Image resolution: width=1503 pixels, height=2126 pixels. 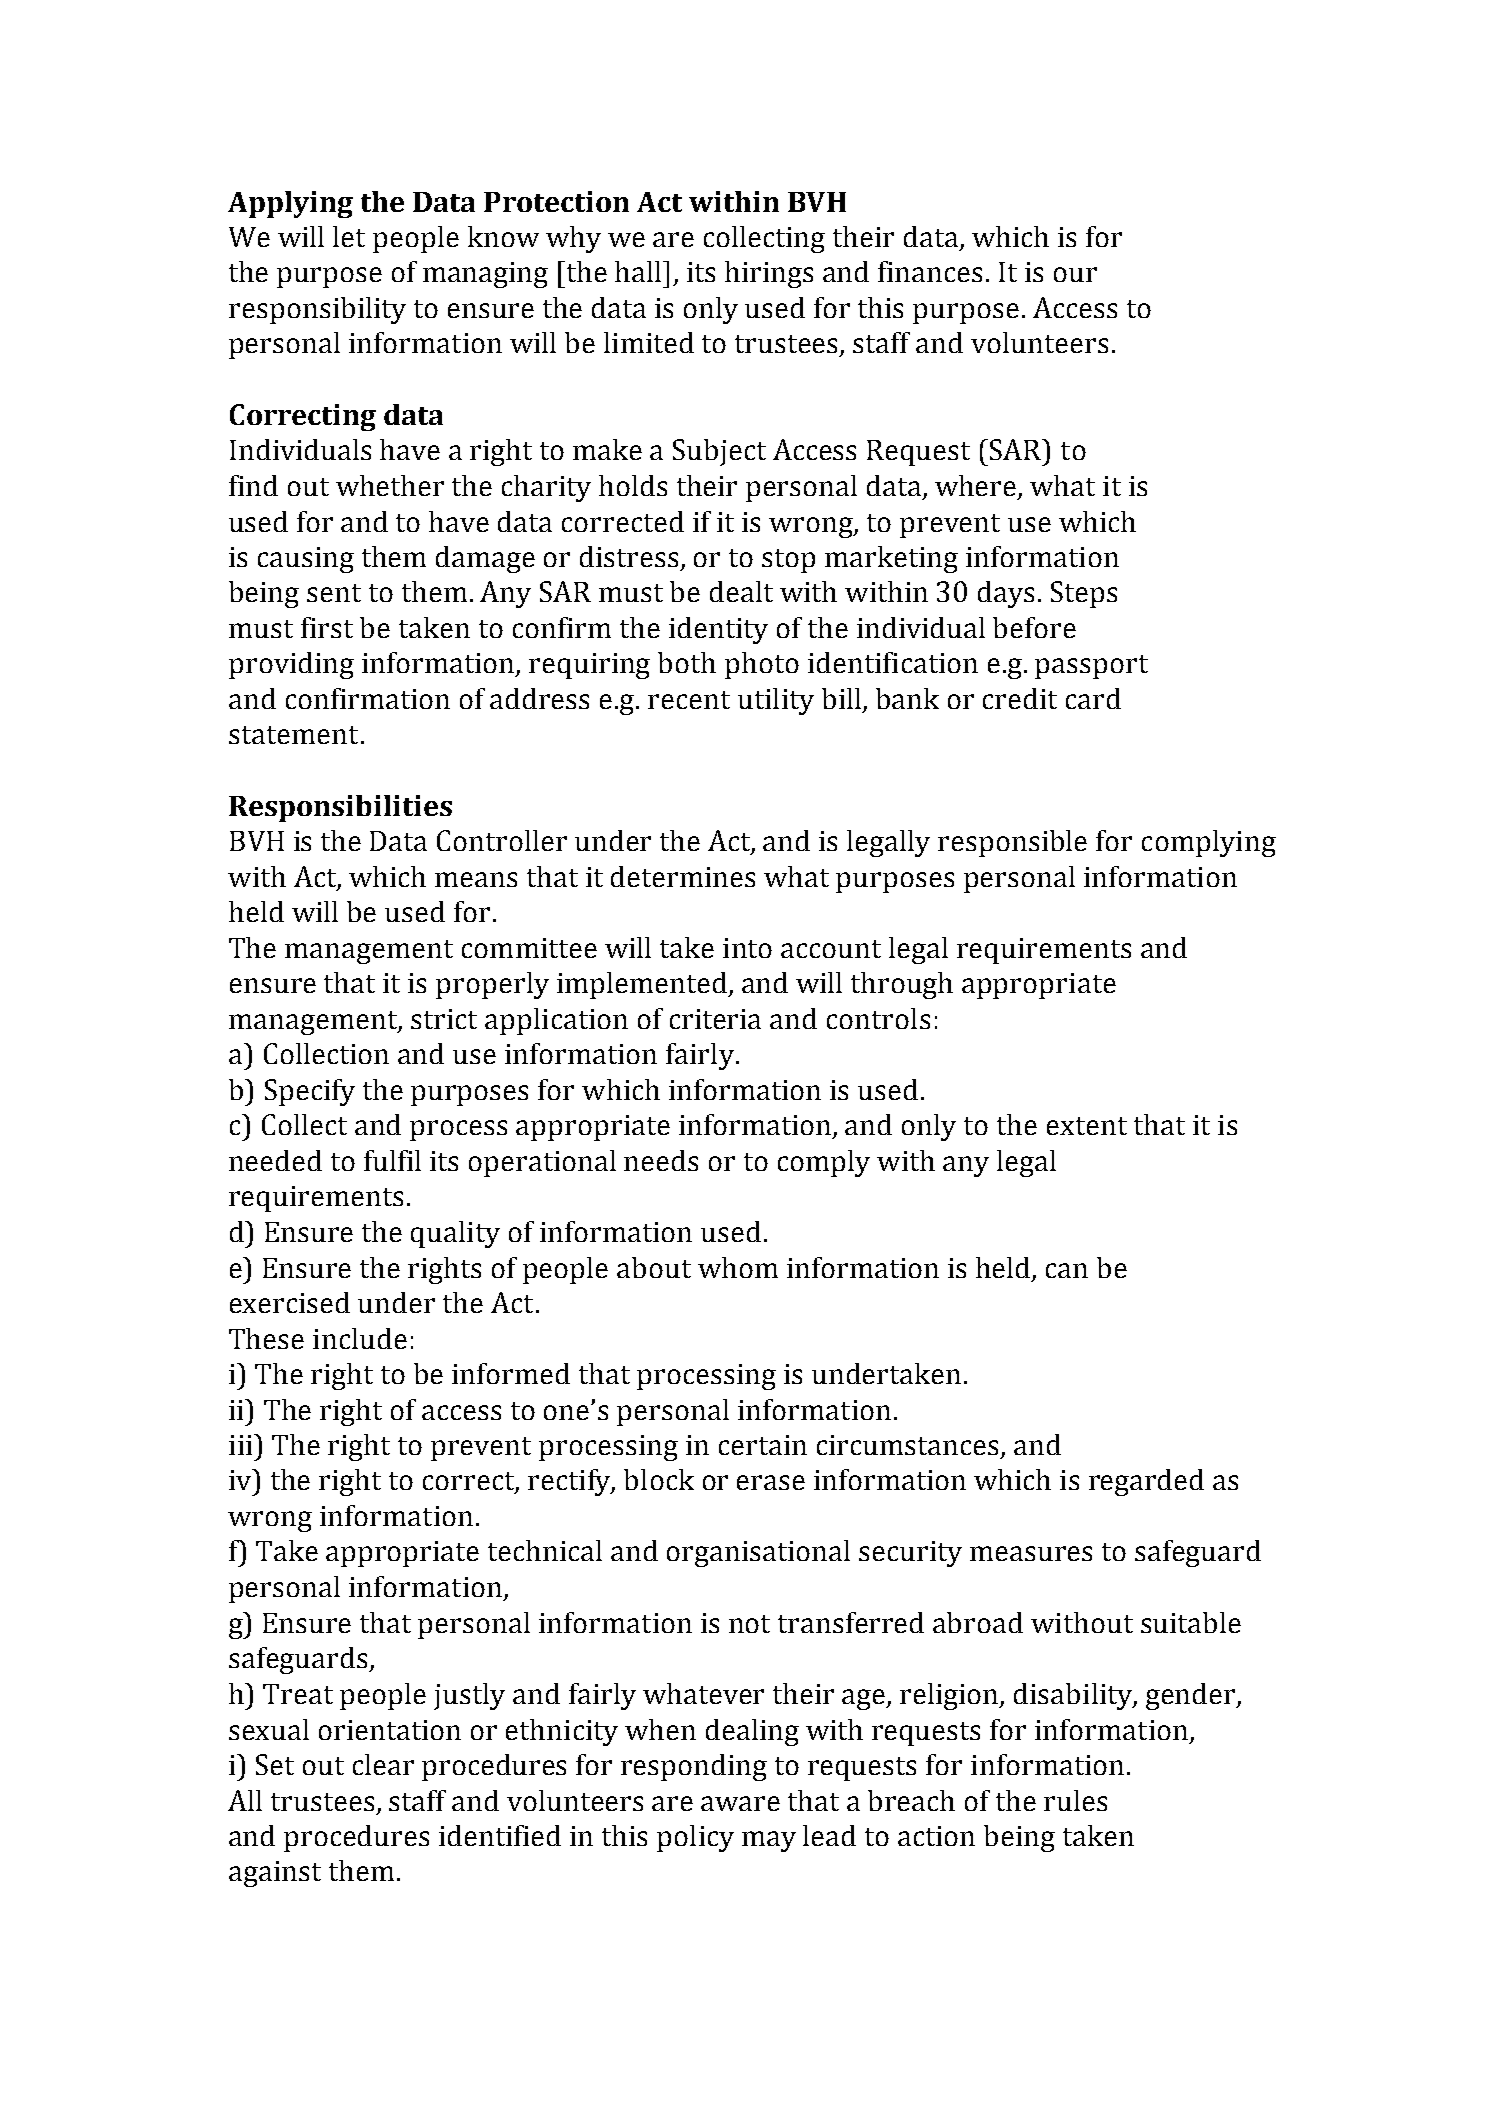 I want to click on include, so click(x=360, y=1338).
